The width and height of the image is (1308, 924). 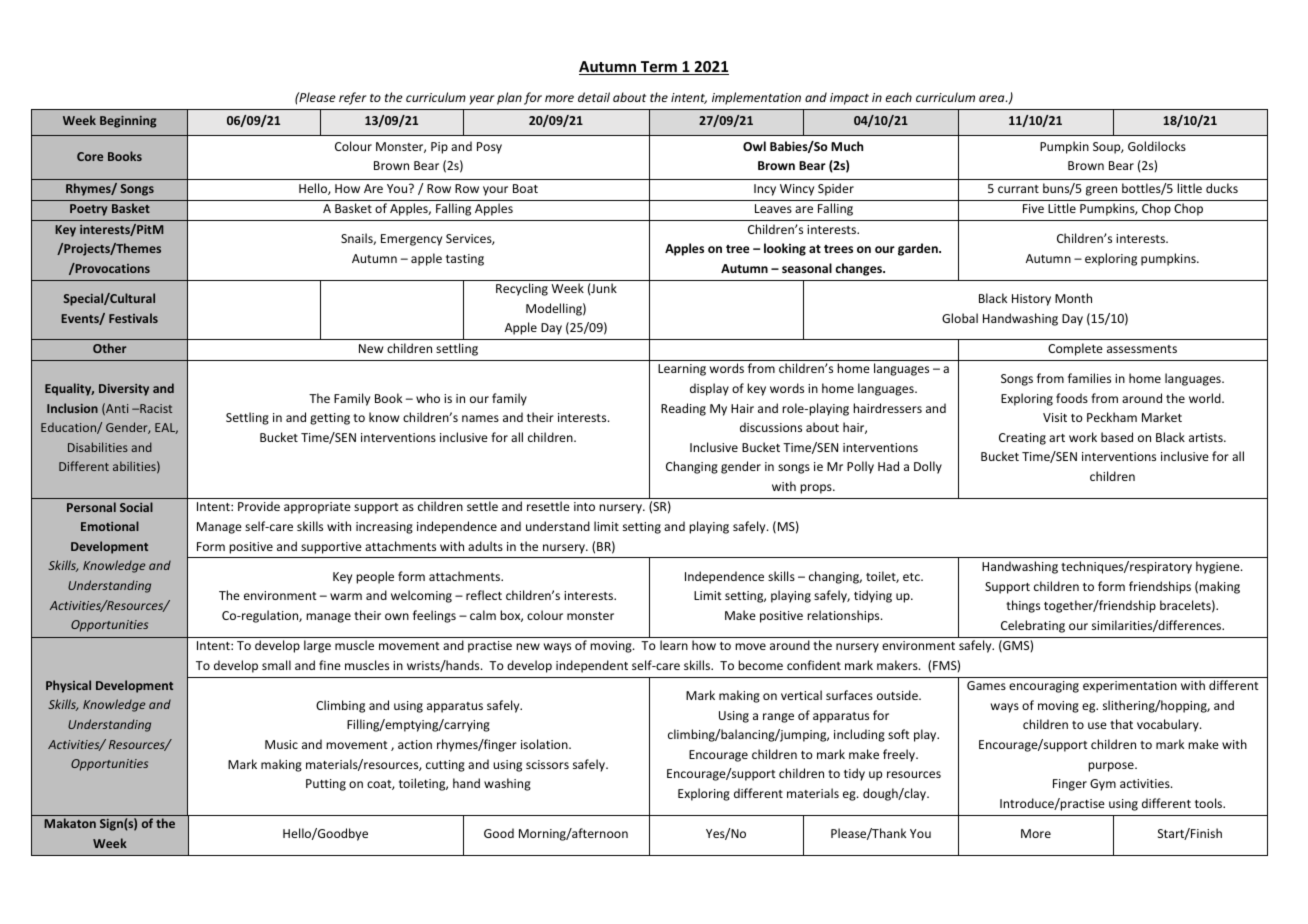 What do you see at coordinates (1033, 208) in the image?
I see `Five` at bounding box center [1033, 208].
